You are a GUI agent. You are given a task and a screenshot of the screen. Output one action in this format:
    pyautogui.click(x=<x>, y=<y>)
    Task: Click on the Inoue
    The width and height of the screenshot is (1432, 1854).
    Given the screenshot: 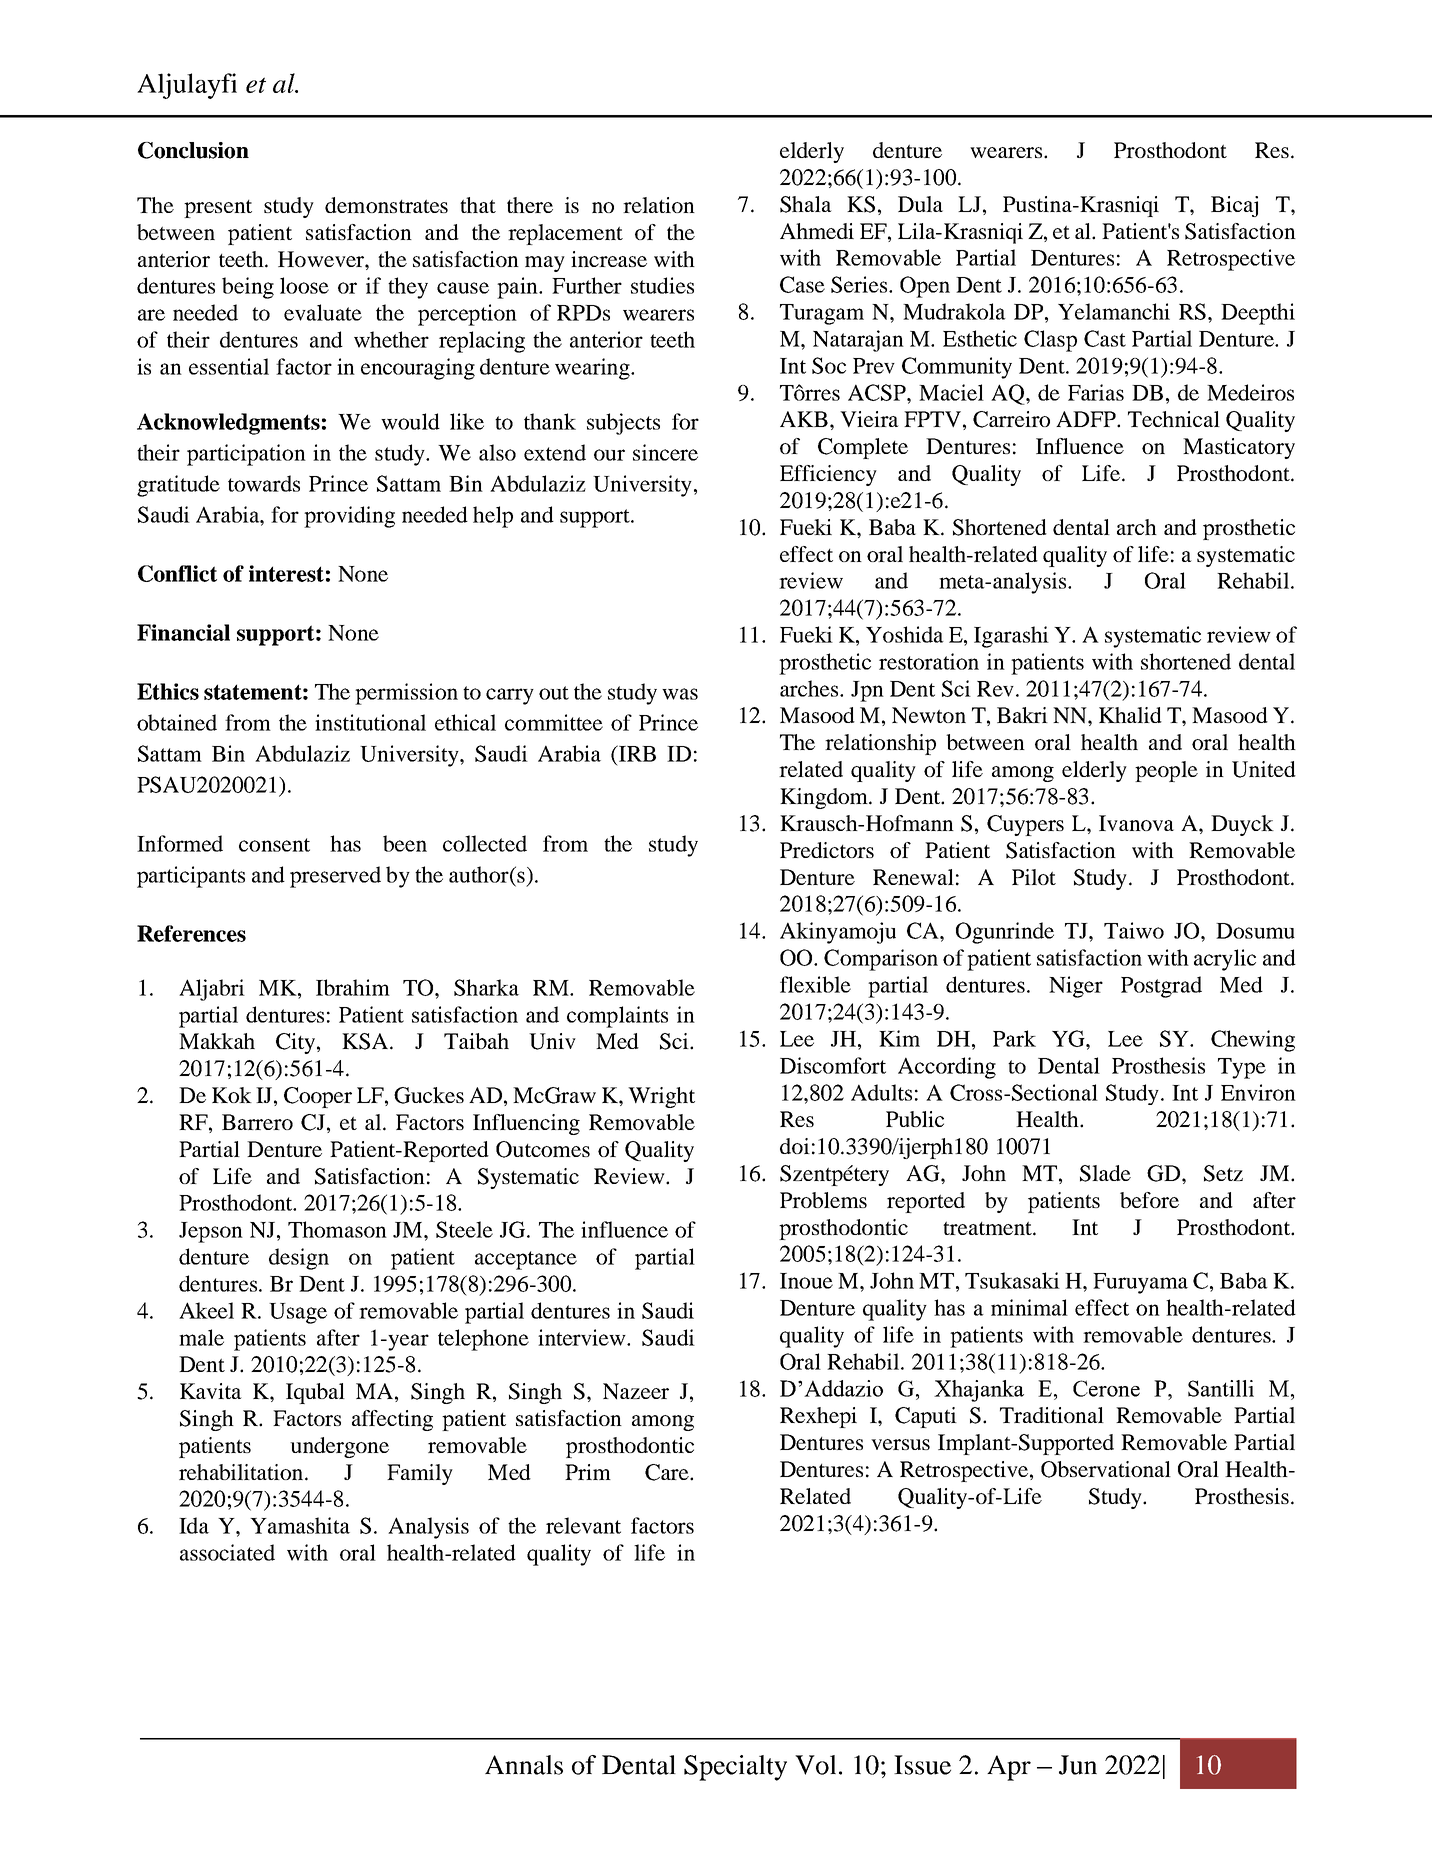 What is the action you would take?
    pyautogui.click(x=806, y=1281)
